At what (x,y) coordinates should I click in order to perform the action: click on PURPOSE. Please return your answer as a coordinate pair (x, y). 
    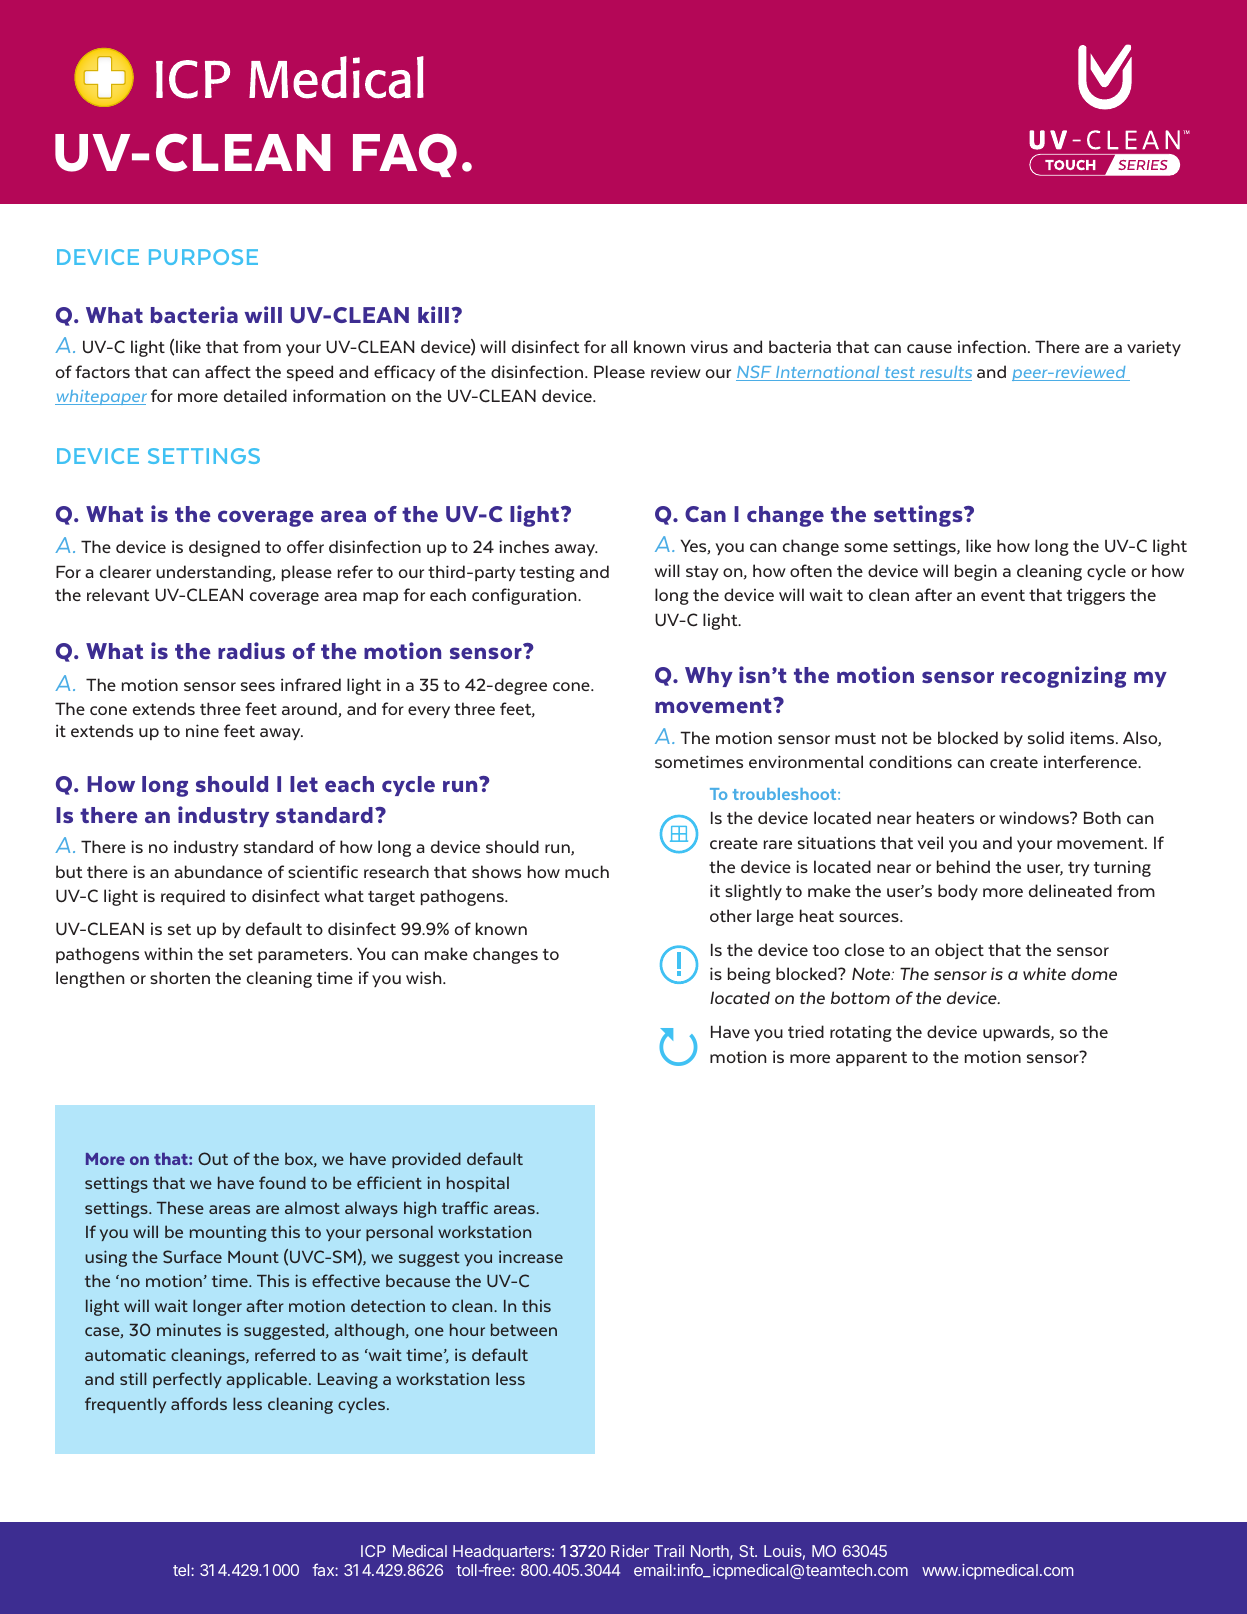
    Looking at the image, I should click on (203, 257).
